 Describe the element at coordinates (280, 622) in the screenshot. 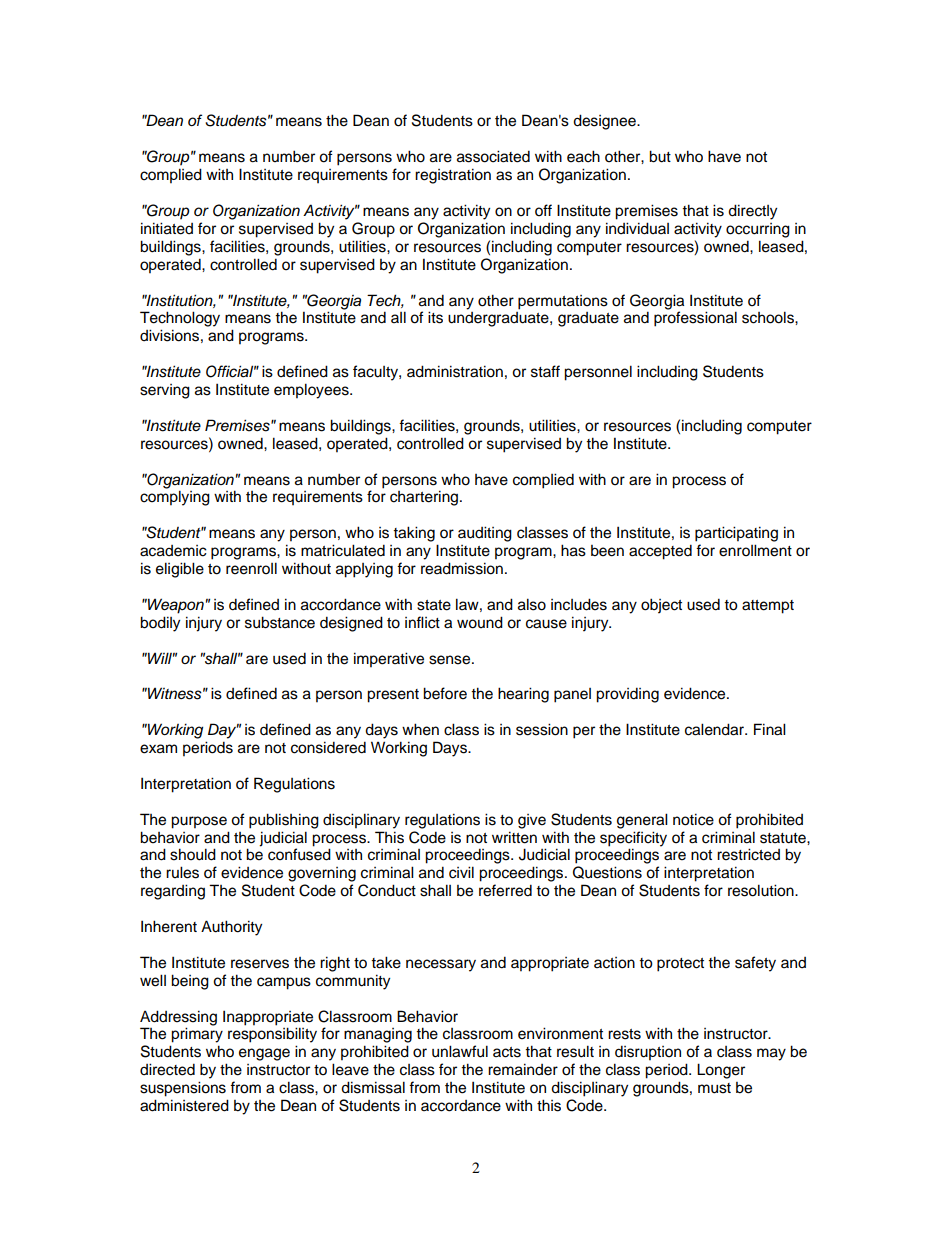

I see `substance` at that location.
